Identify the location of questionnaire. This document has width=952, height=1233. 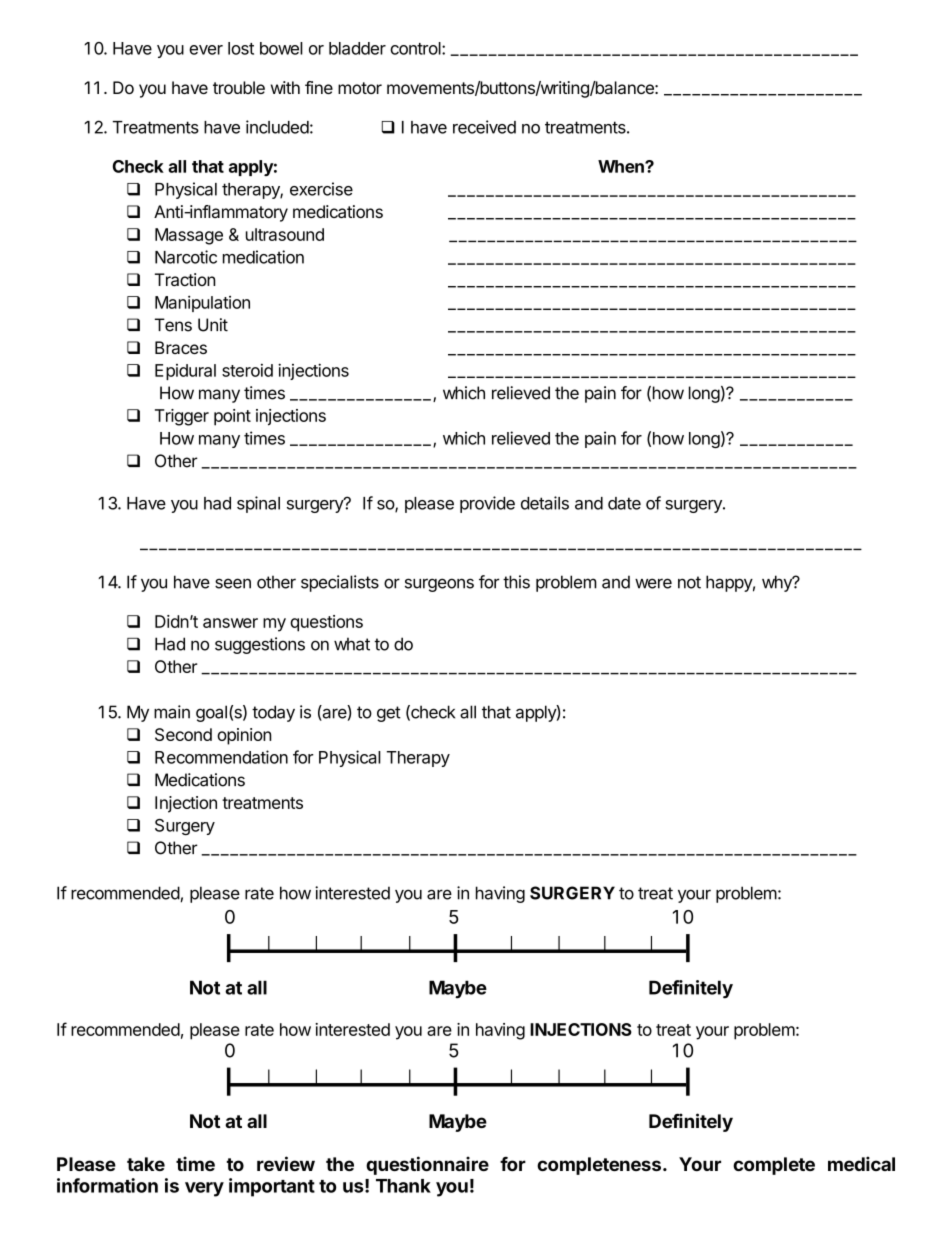
(427, 1165).
